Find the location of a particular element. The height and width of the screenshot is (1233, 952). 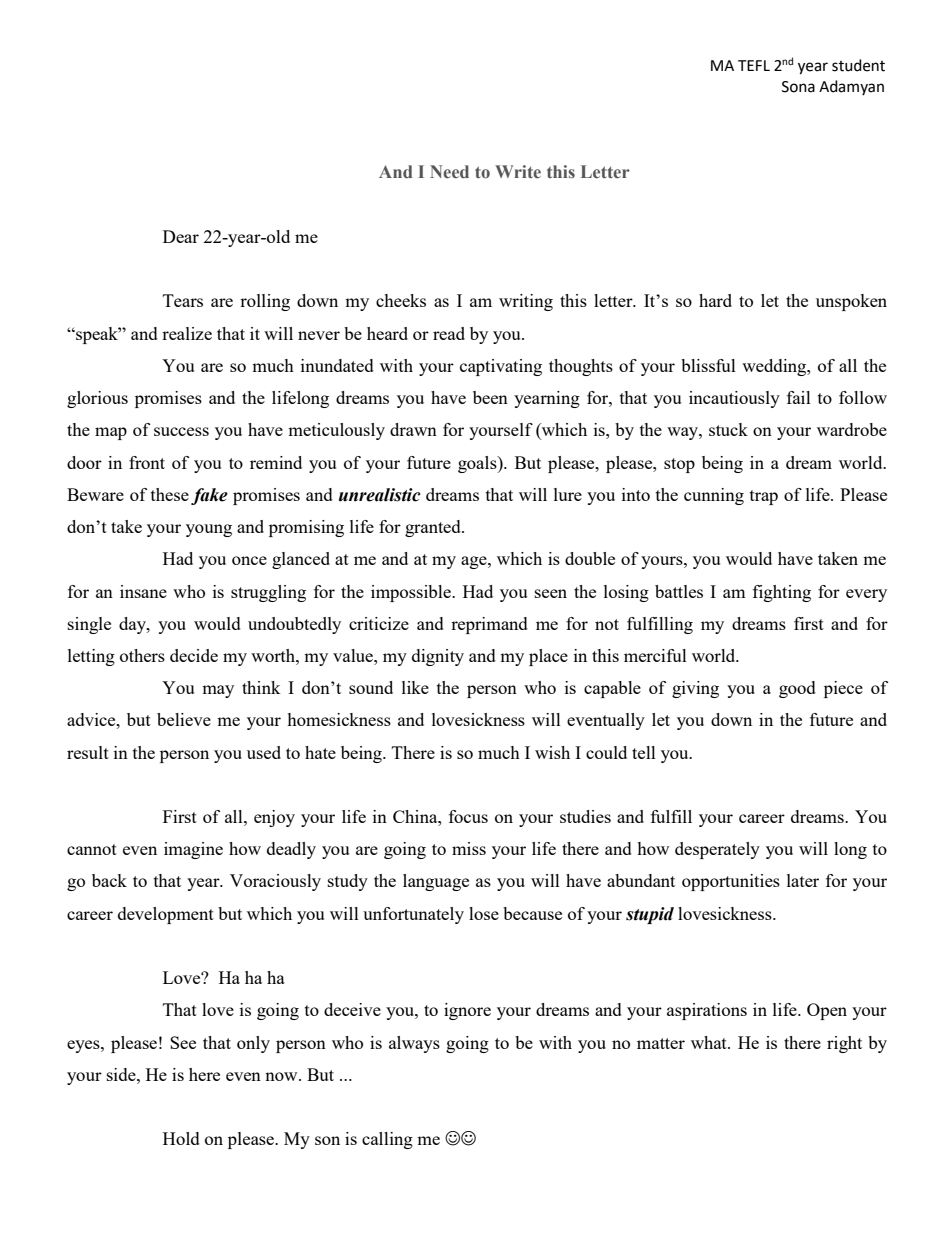

writing is located at coordinates (526, 302).
